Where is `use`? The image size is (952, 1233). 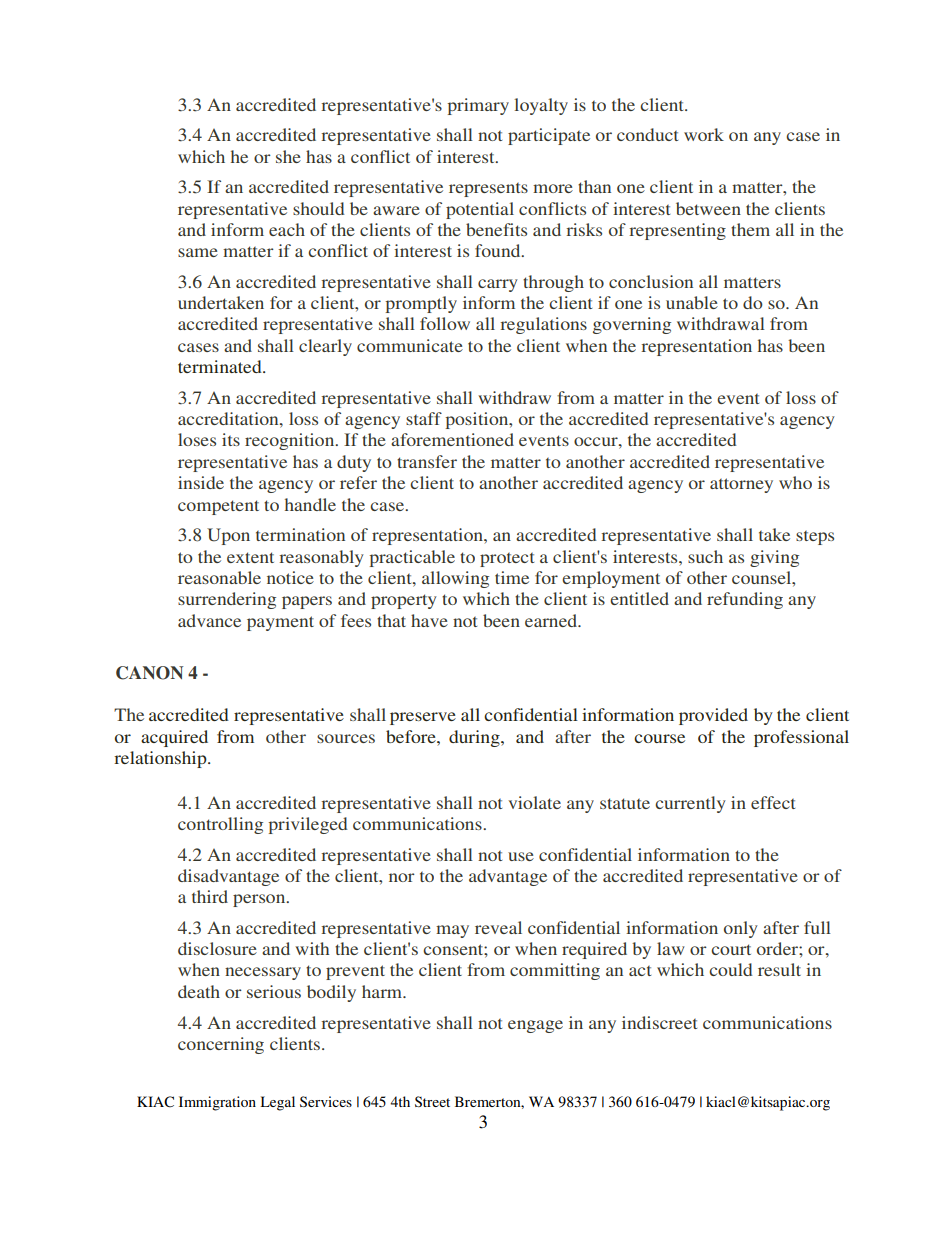 use is located at coordinates (521, 856).
